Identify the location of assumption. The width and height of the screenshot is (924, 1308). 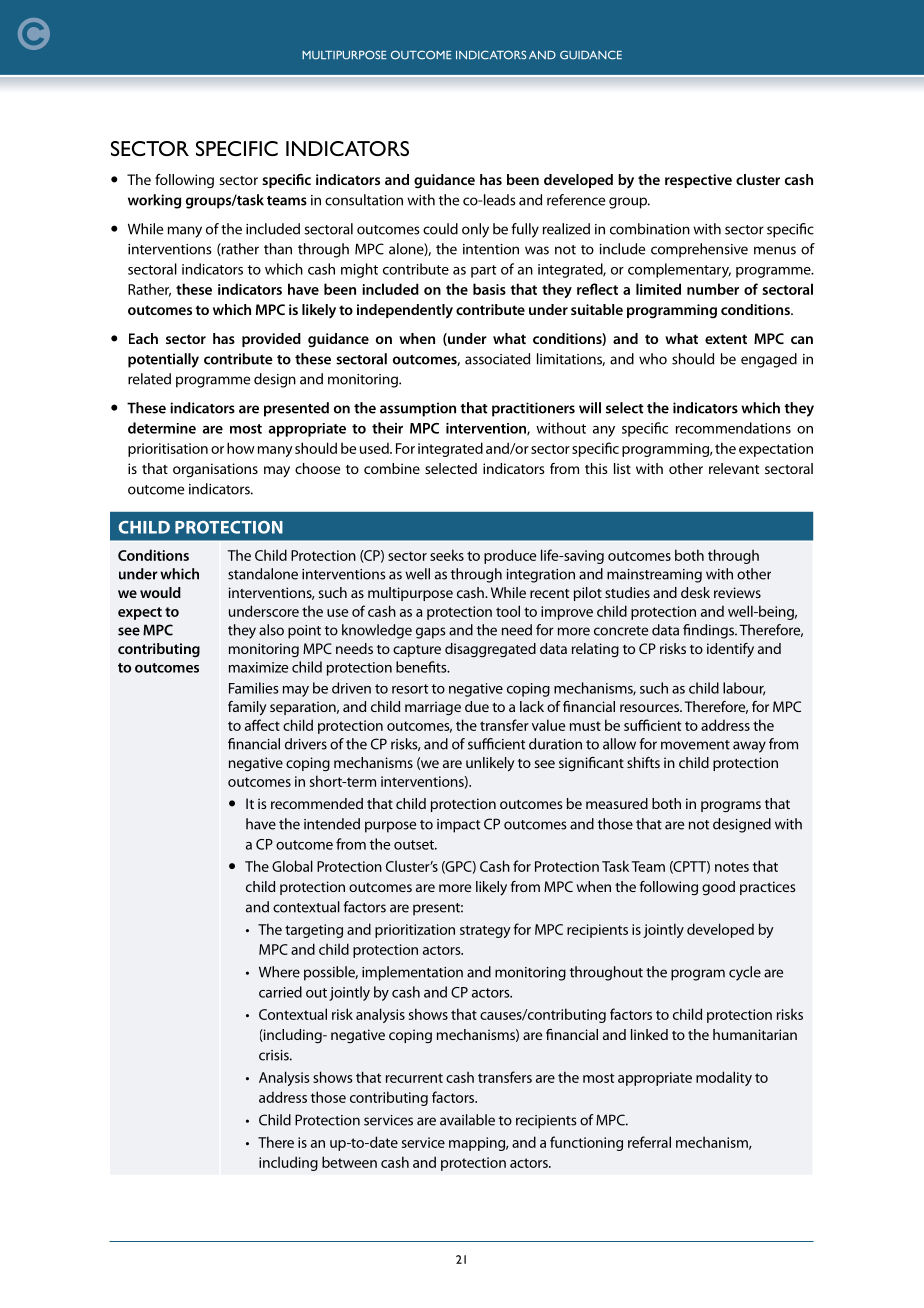
(418, 409).
